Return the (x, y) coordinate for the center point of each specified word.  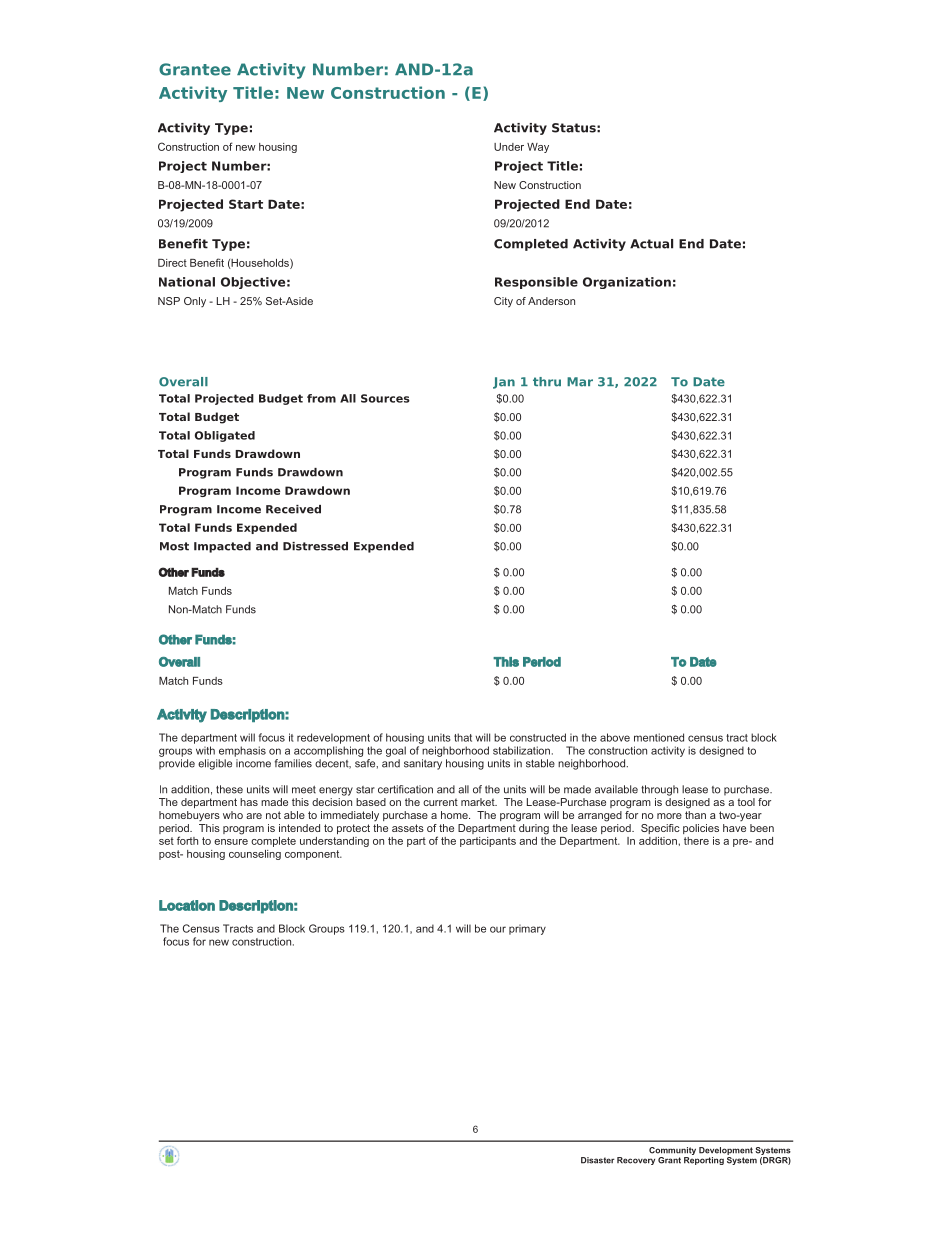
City (503, 302)
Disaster (598, 1160)
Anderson (551, 301)
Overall (179, 662)
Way (538, 148)
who (233, 815)
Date (703, 662)
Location (187, 905)
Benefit (207, 262)
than (695, 815)
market (479, 802)
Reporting (704, 1161)
